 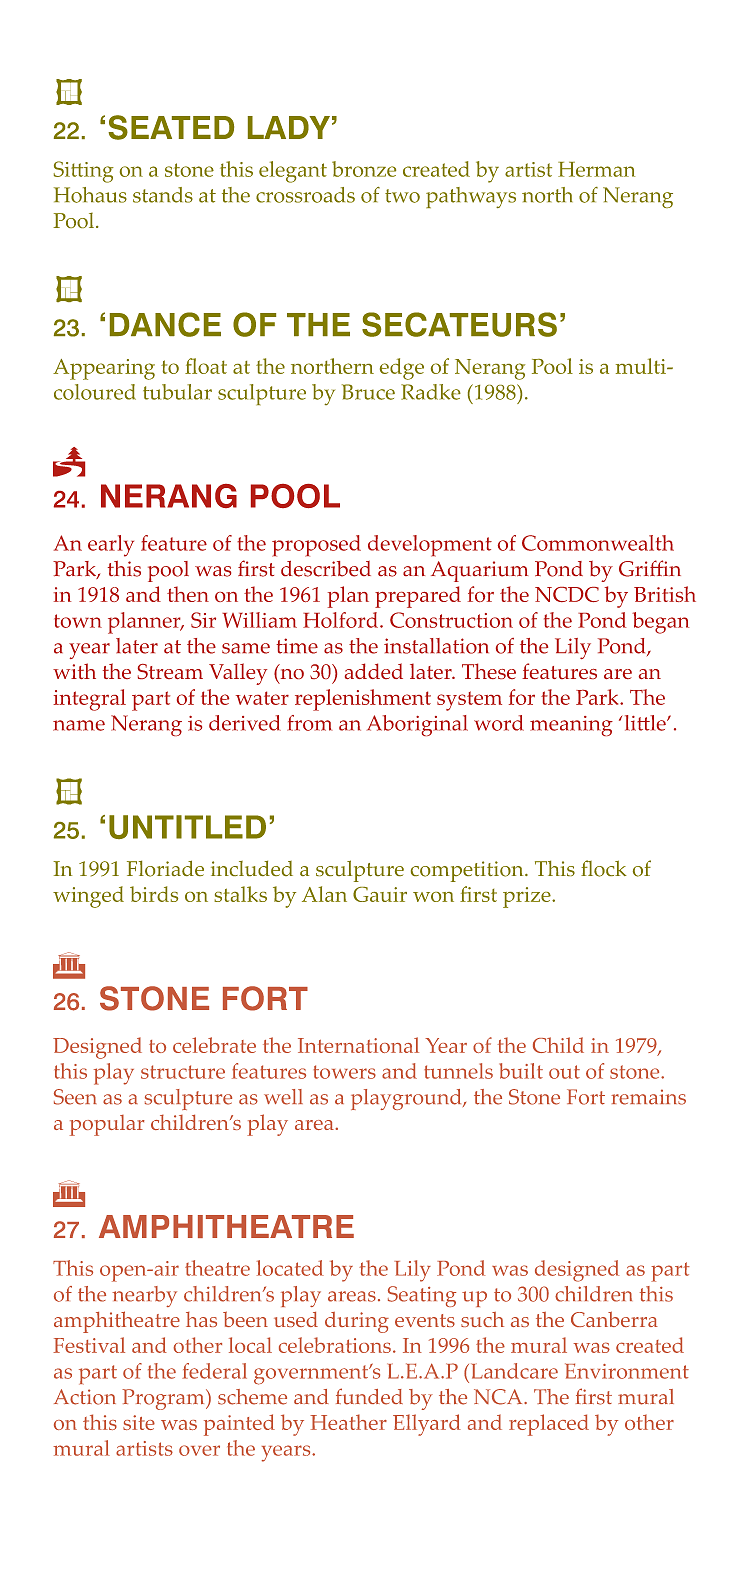 I want to click on out, so click(x=564, y=1072).
